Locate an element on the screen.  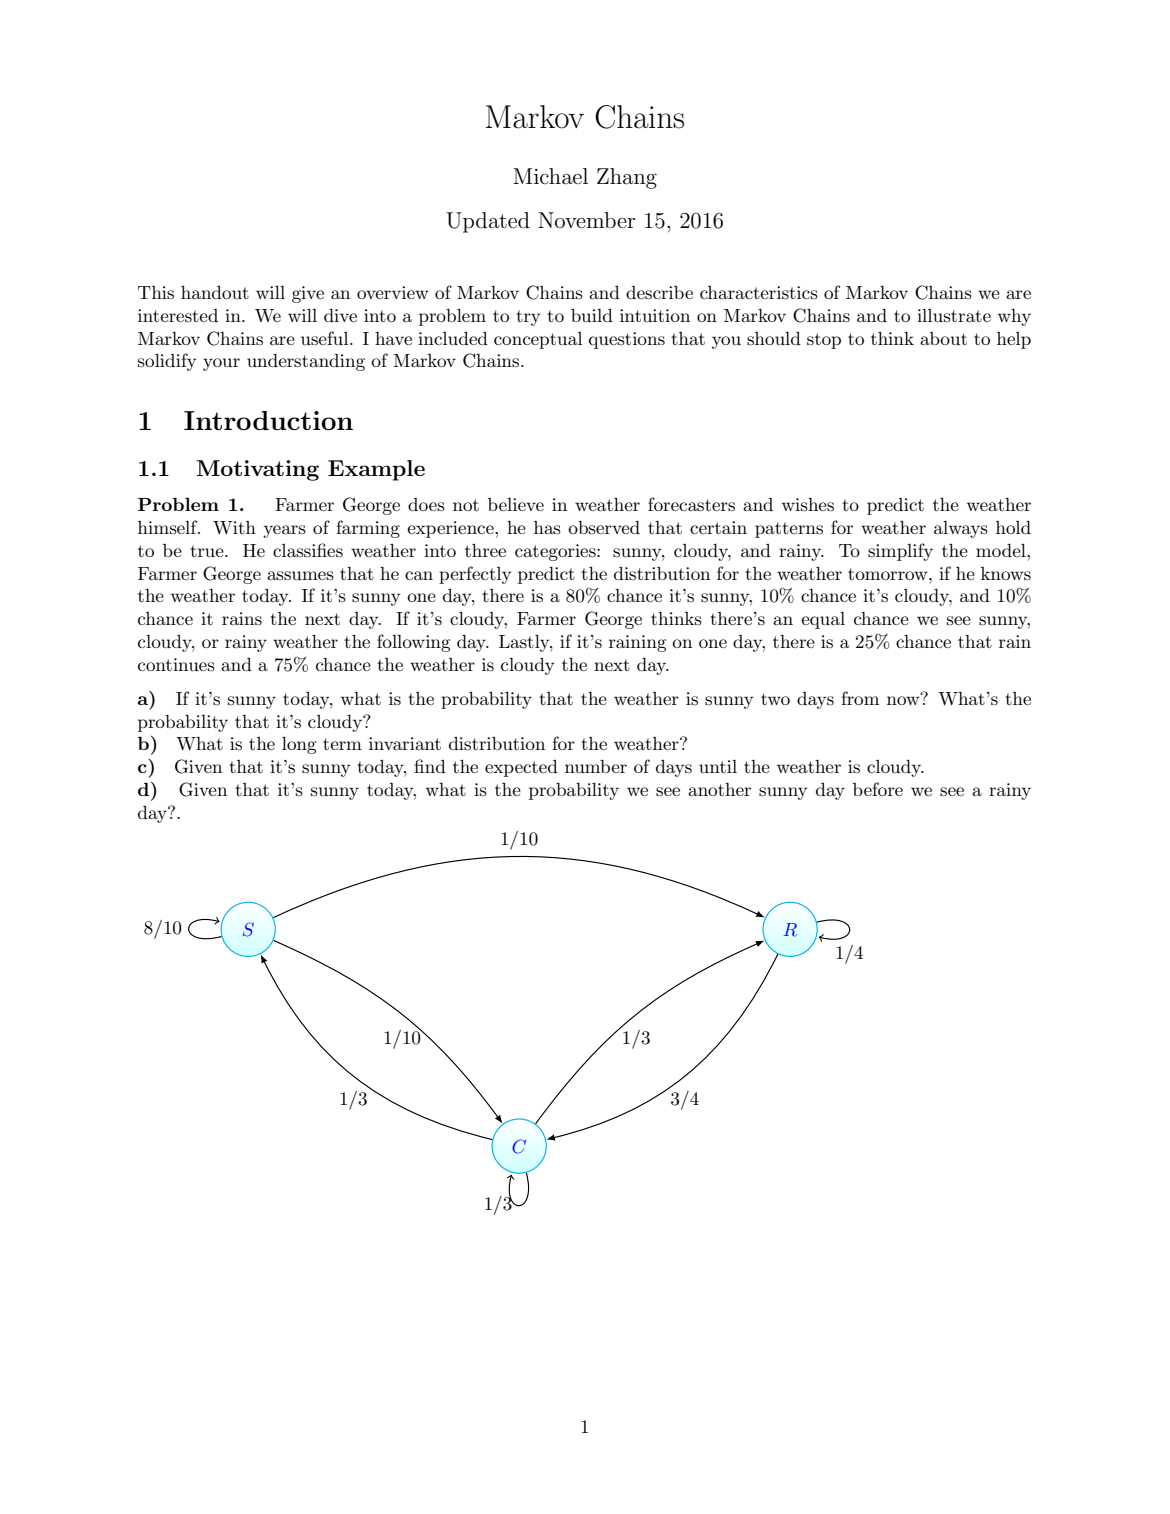
believe is located at coordinates (516, 504).
